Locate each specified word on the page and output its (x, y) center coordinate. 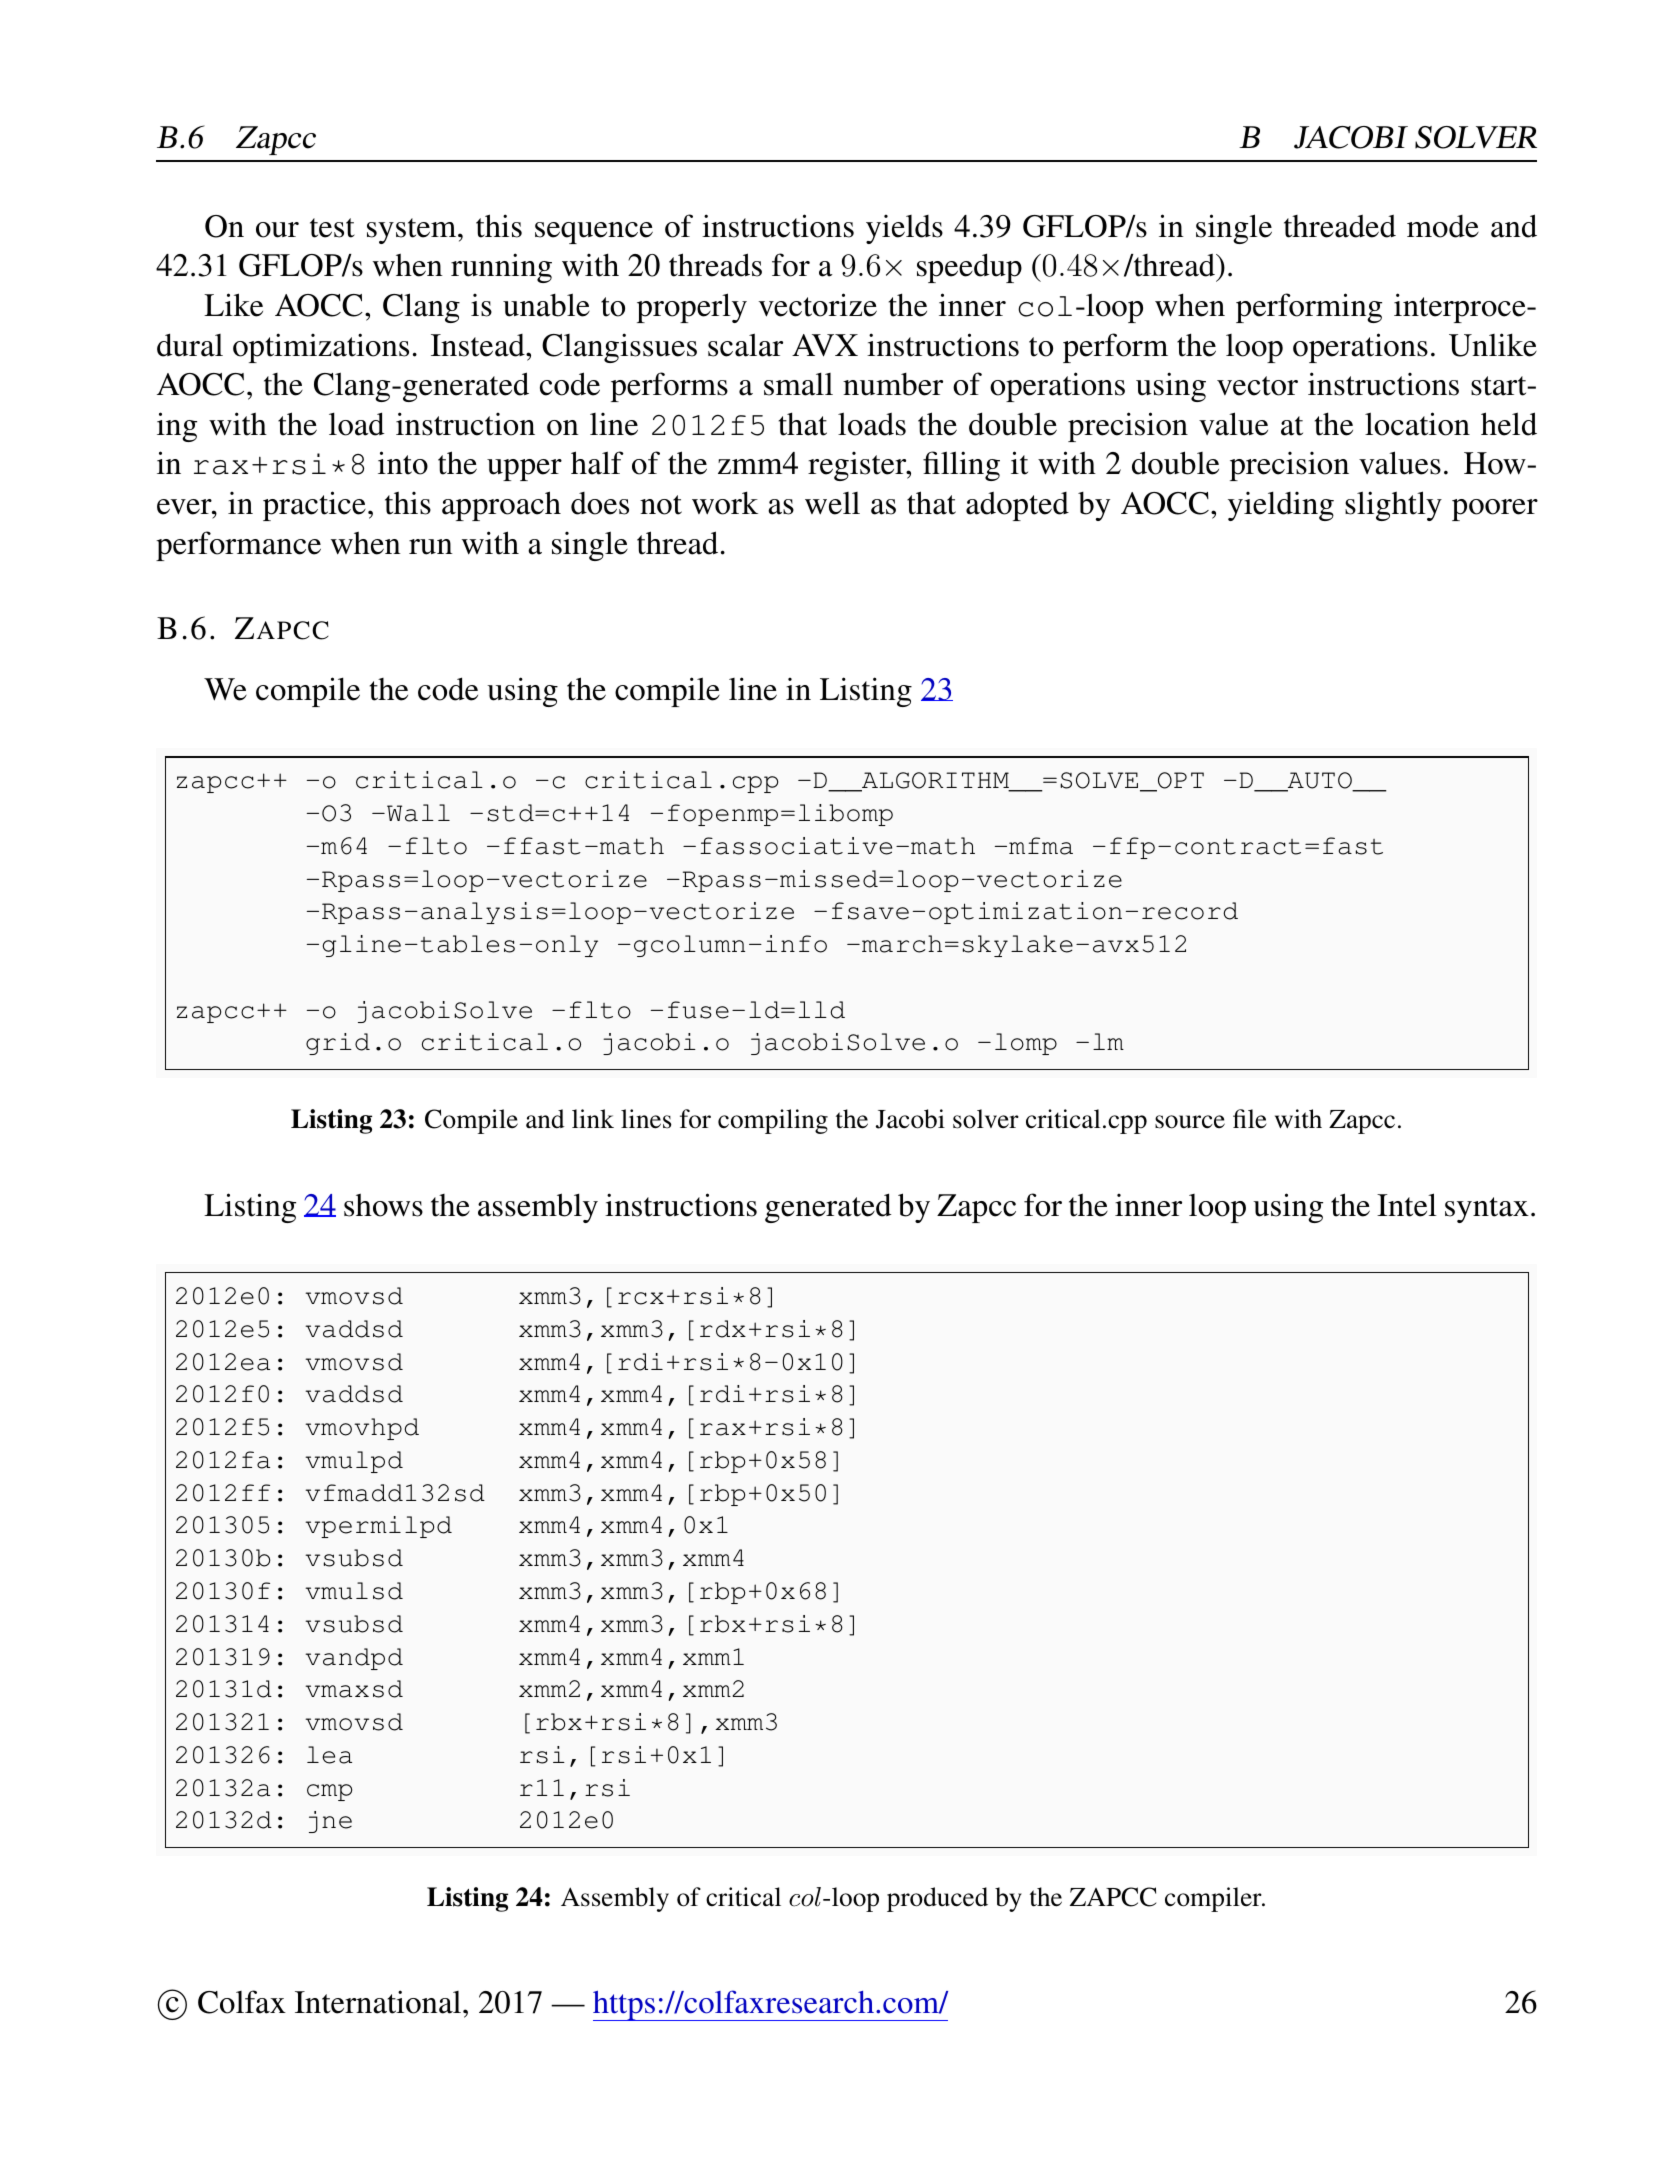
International (379, 2002)
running (501, 268)
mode (1443, 226)
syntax (1487, 1210)
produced (937, 1899)
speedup (969, 268)
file (1250, 1119)
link (593, 1118)
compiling (773, 1121)
